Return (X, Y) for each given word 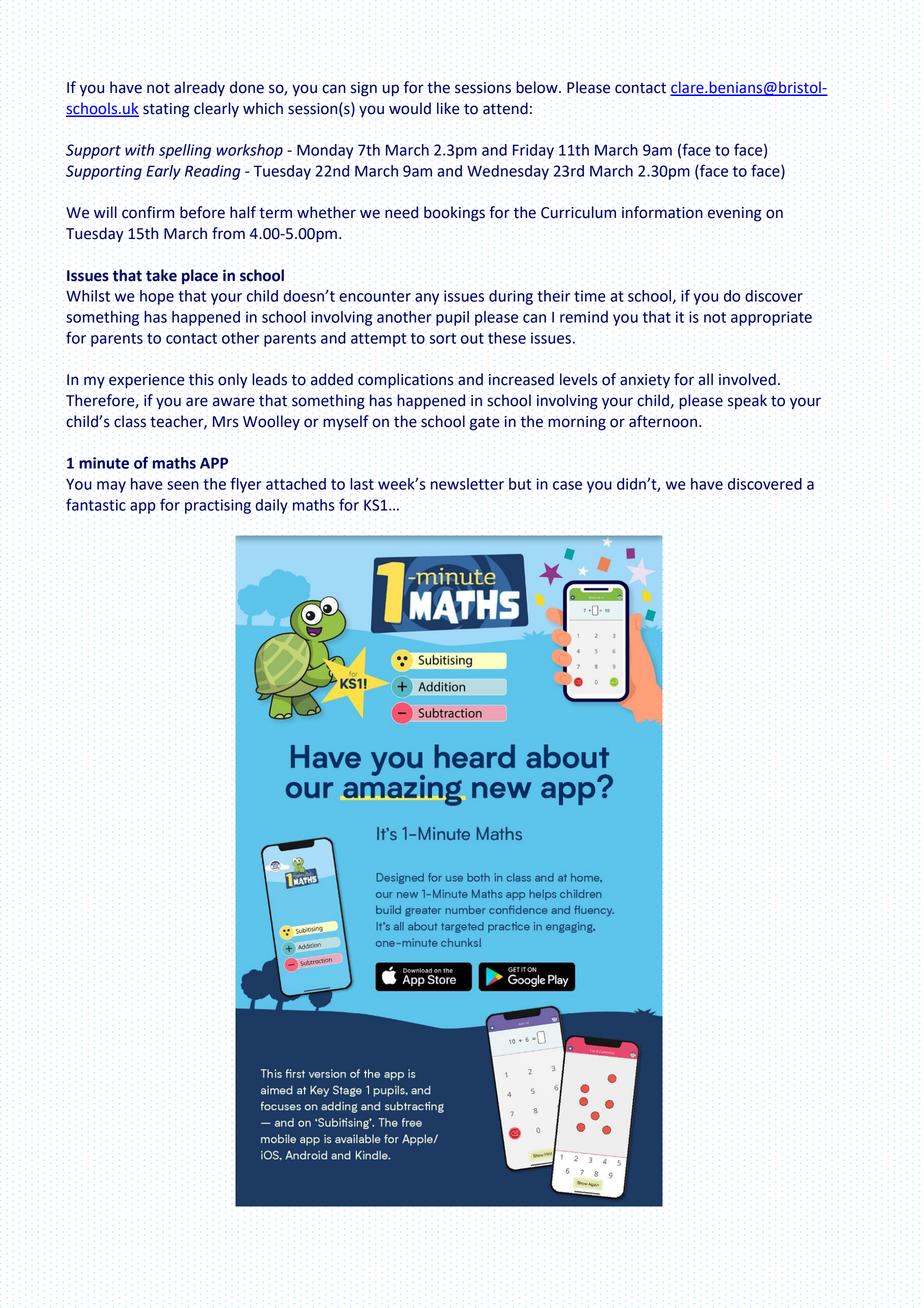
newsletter (467, 484)
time (590, 296)
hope (157, 297)
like (448, 108)
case (567, 485)
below (538, 87)
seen (183, 485)
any (427, 299)
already (199, 89)
